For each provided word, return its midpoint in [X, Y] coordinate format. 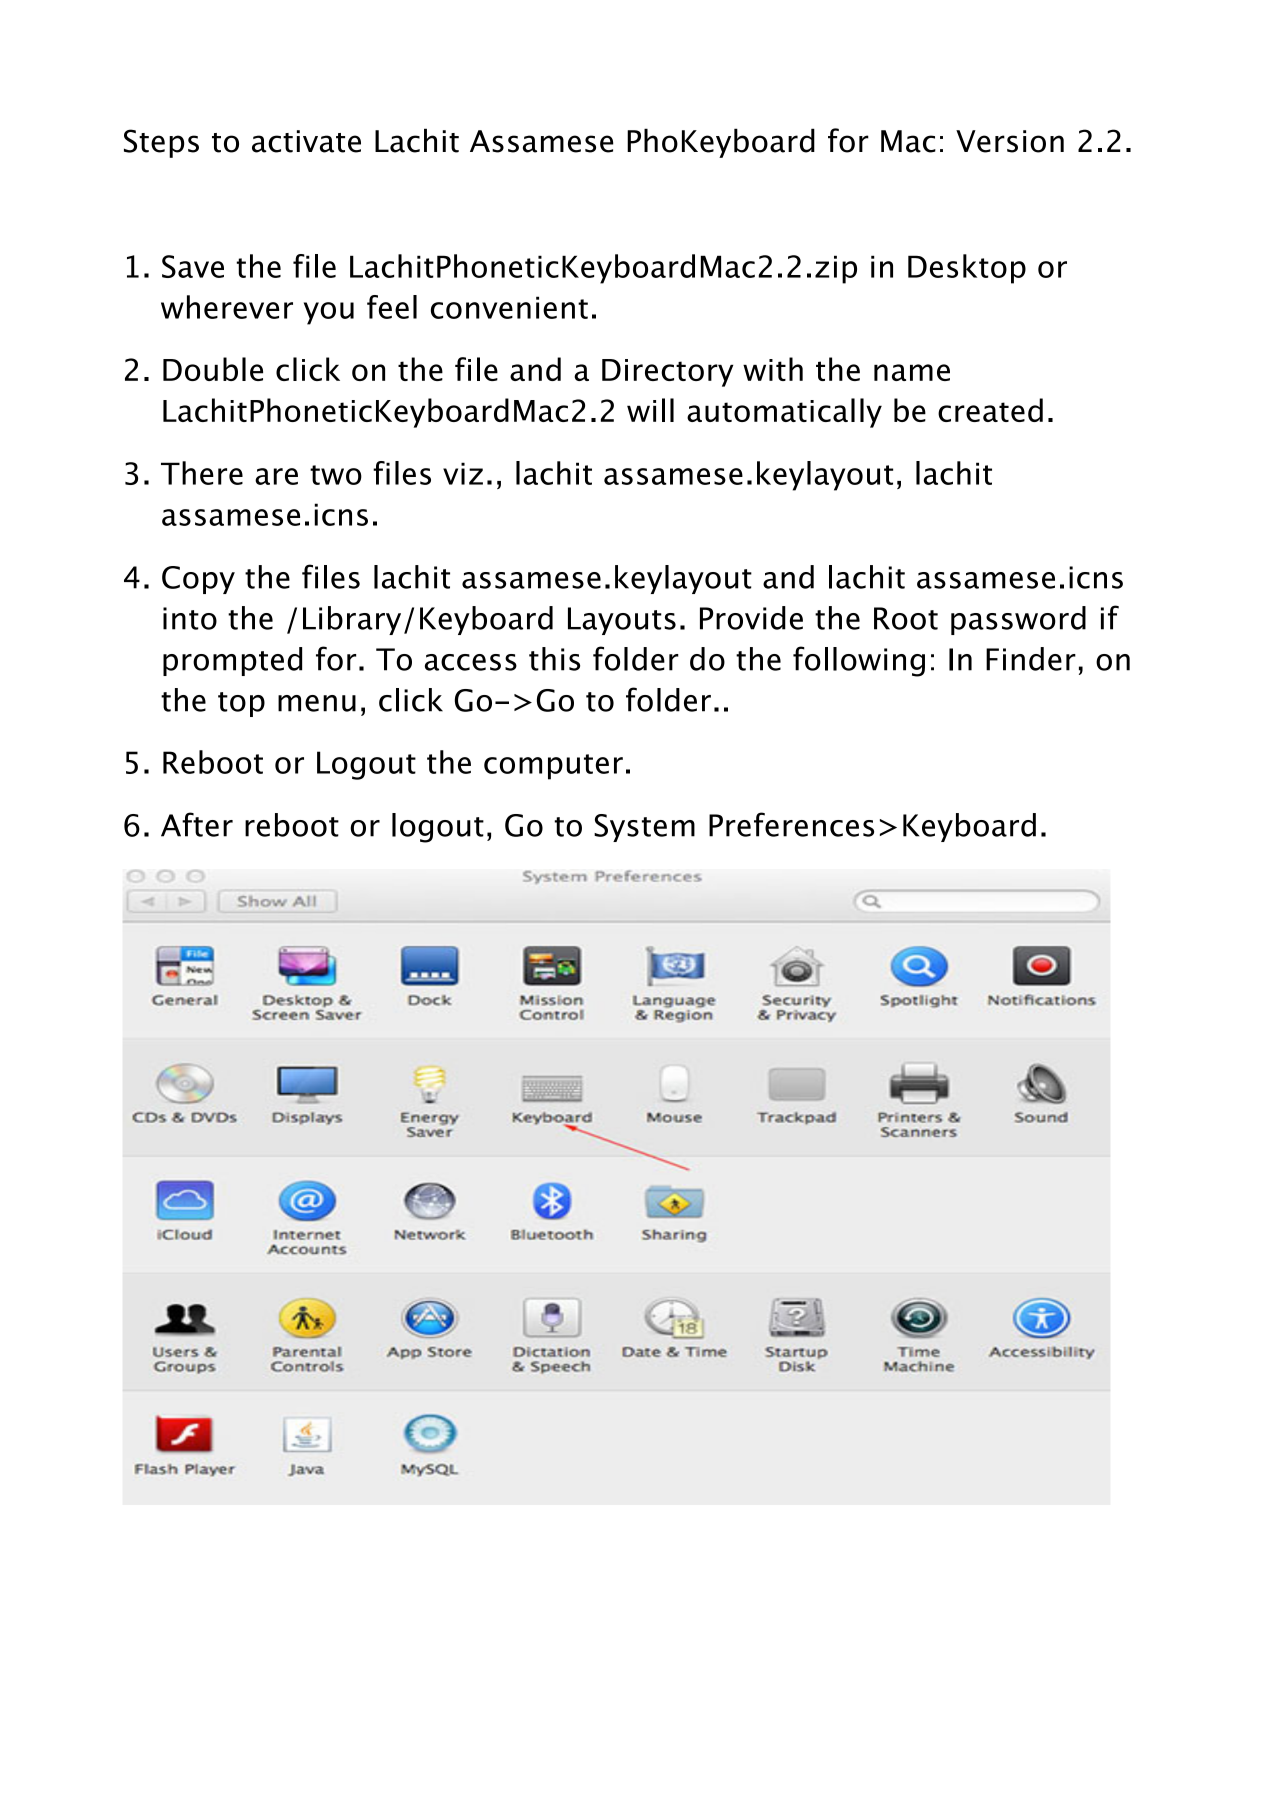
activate [306, 141]
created [990, 410]
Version [1010, 141]
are [276, 476]
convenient [509, 307]
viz [463, 473]
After [197, 824]
